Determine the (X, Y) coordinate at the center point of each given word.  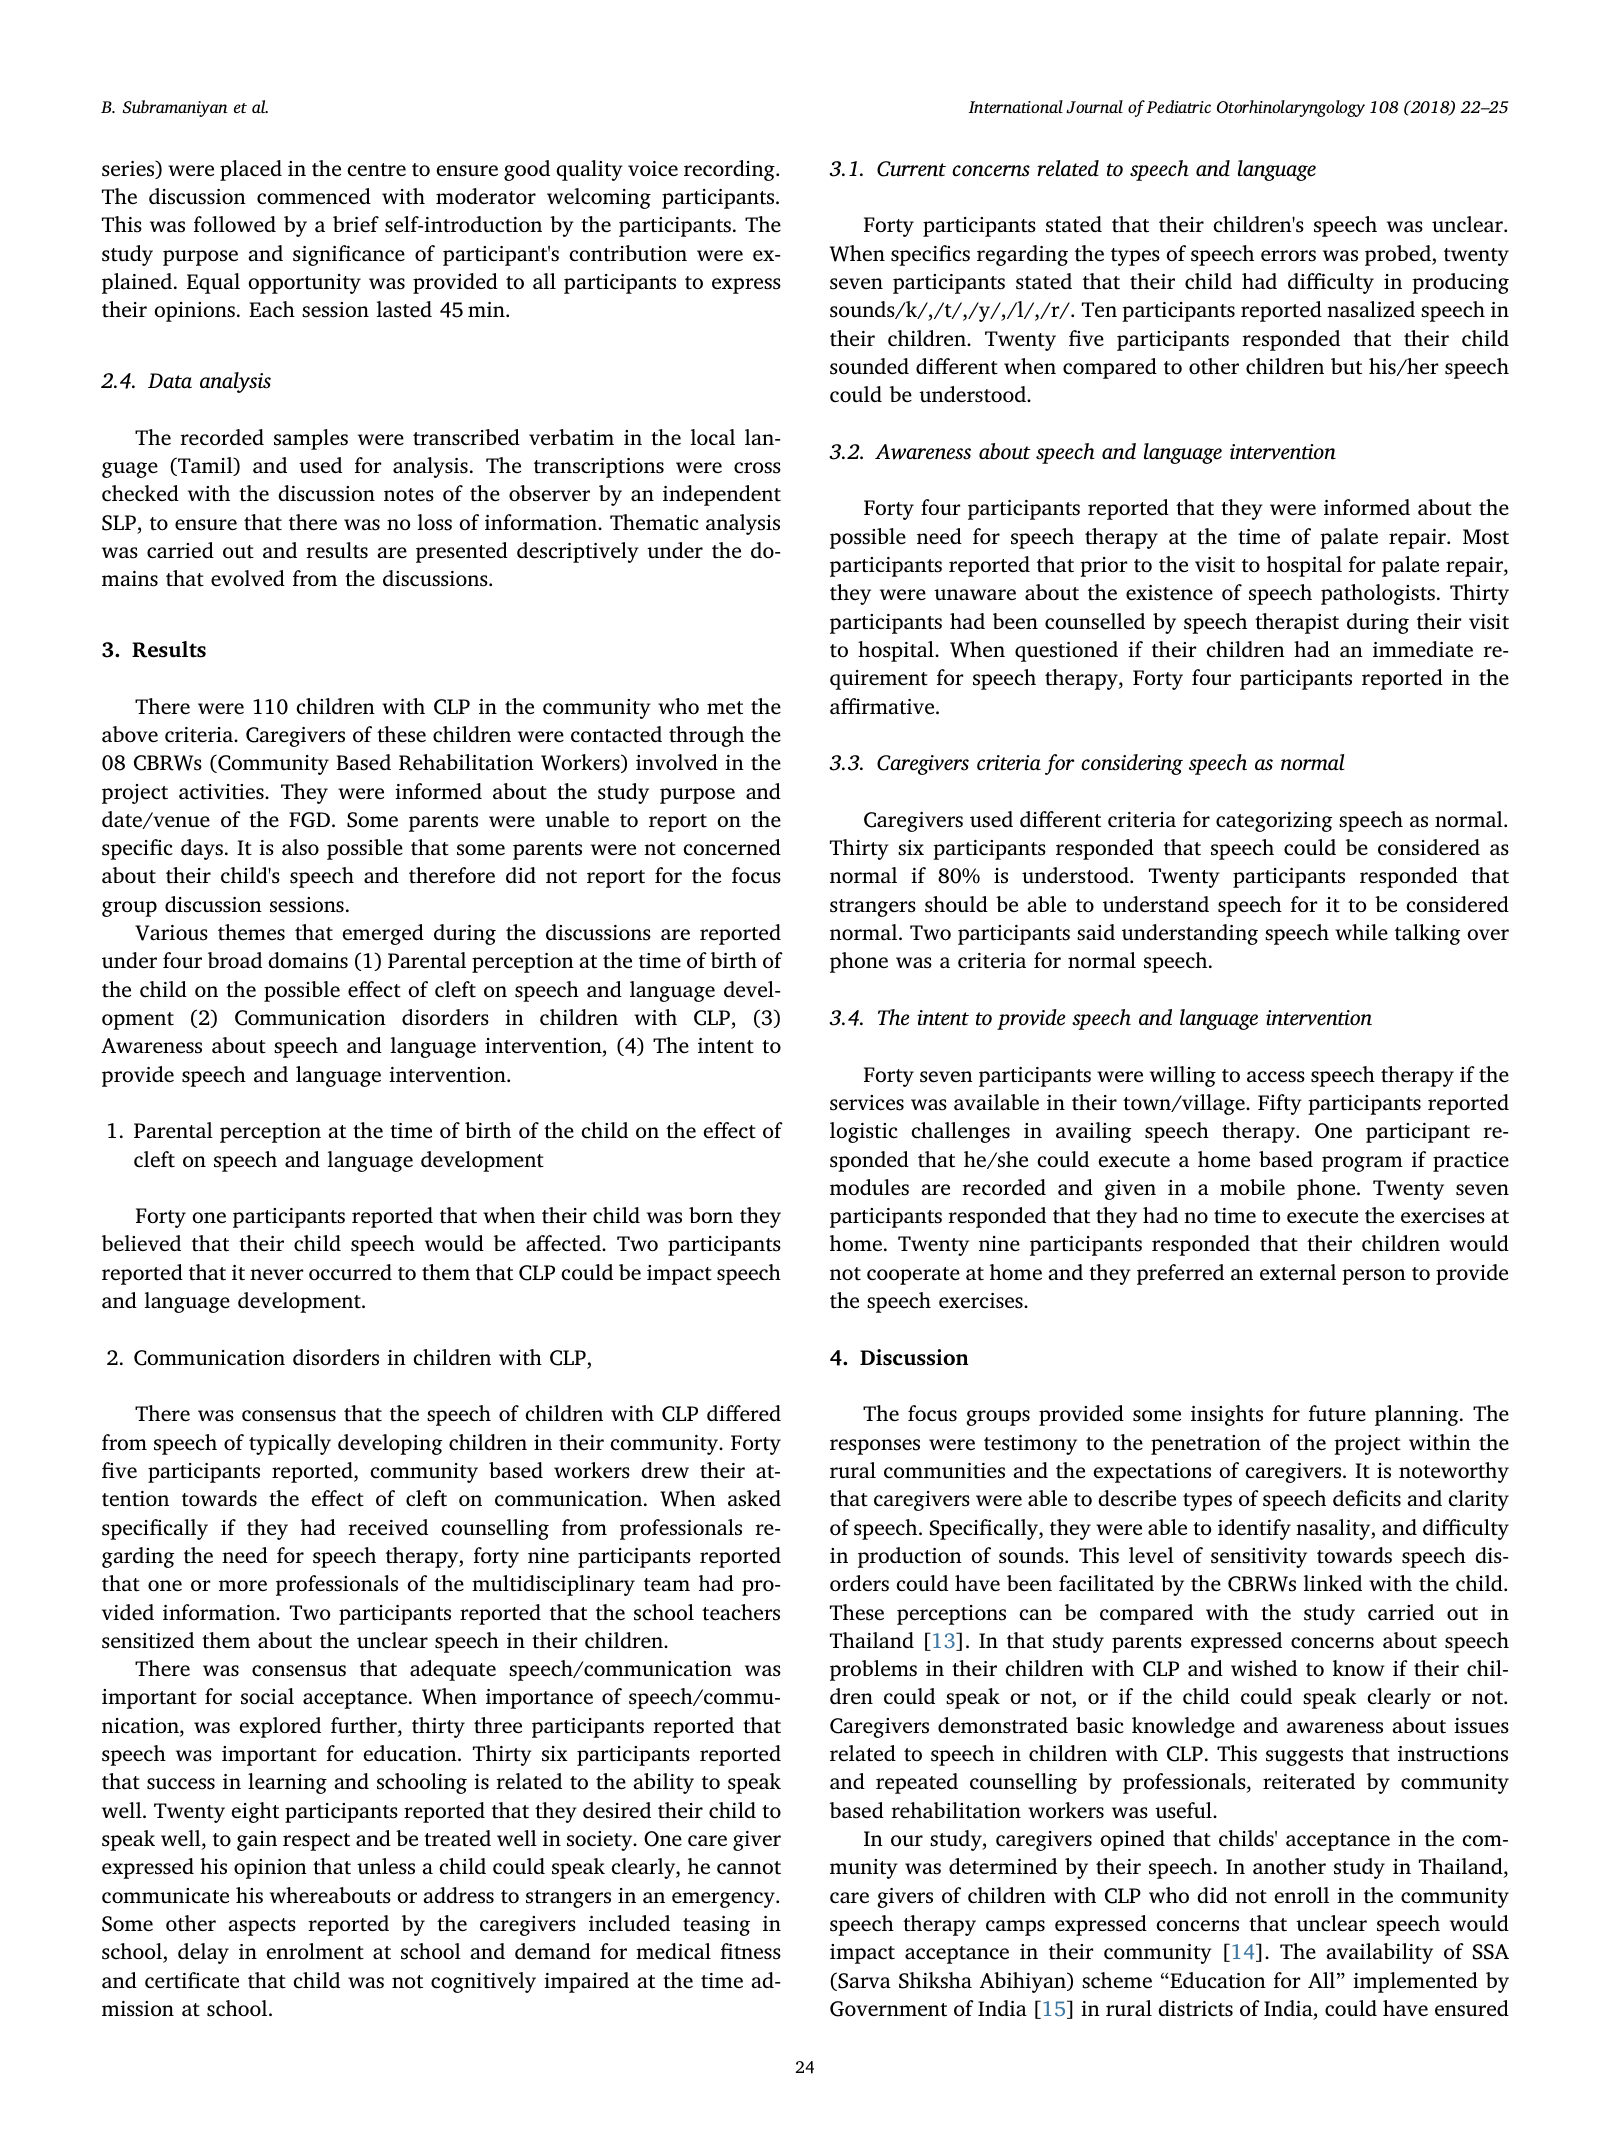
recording (730, 170)
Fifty (1280, 1104)
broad (235, 960)
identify (1254, 1529)
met (725, 708)
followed (235, 224)
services (867, 1103)
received (388, 1527)
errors (1288, 256)
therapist (1297, 623)
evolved (248, 578)
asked (754, 1498)
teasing (716, 1926)
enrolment (315, 1951)
